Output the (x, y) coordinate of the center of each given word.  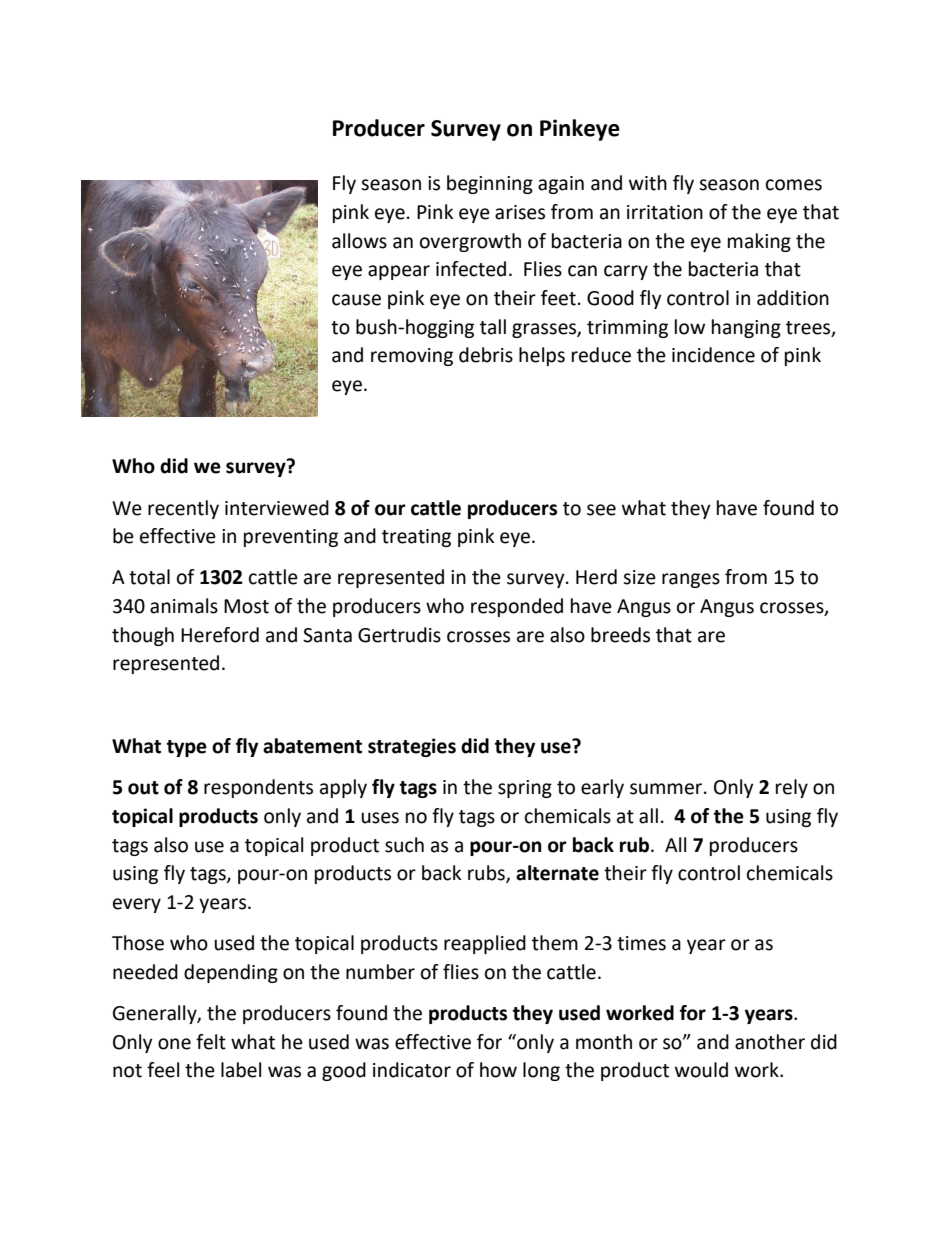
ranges (691, 580)
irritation (665, 212)
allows (359, 241)
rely (792, 788)
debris (486, 355)
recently (183, 509)
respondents (258, 788)
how (498, 1070)
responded (517, 607)
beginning (490, 184)
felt (211, 1042)
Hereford (220, 635)
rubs (487, 874)
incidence (713, 355)
